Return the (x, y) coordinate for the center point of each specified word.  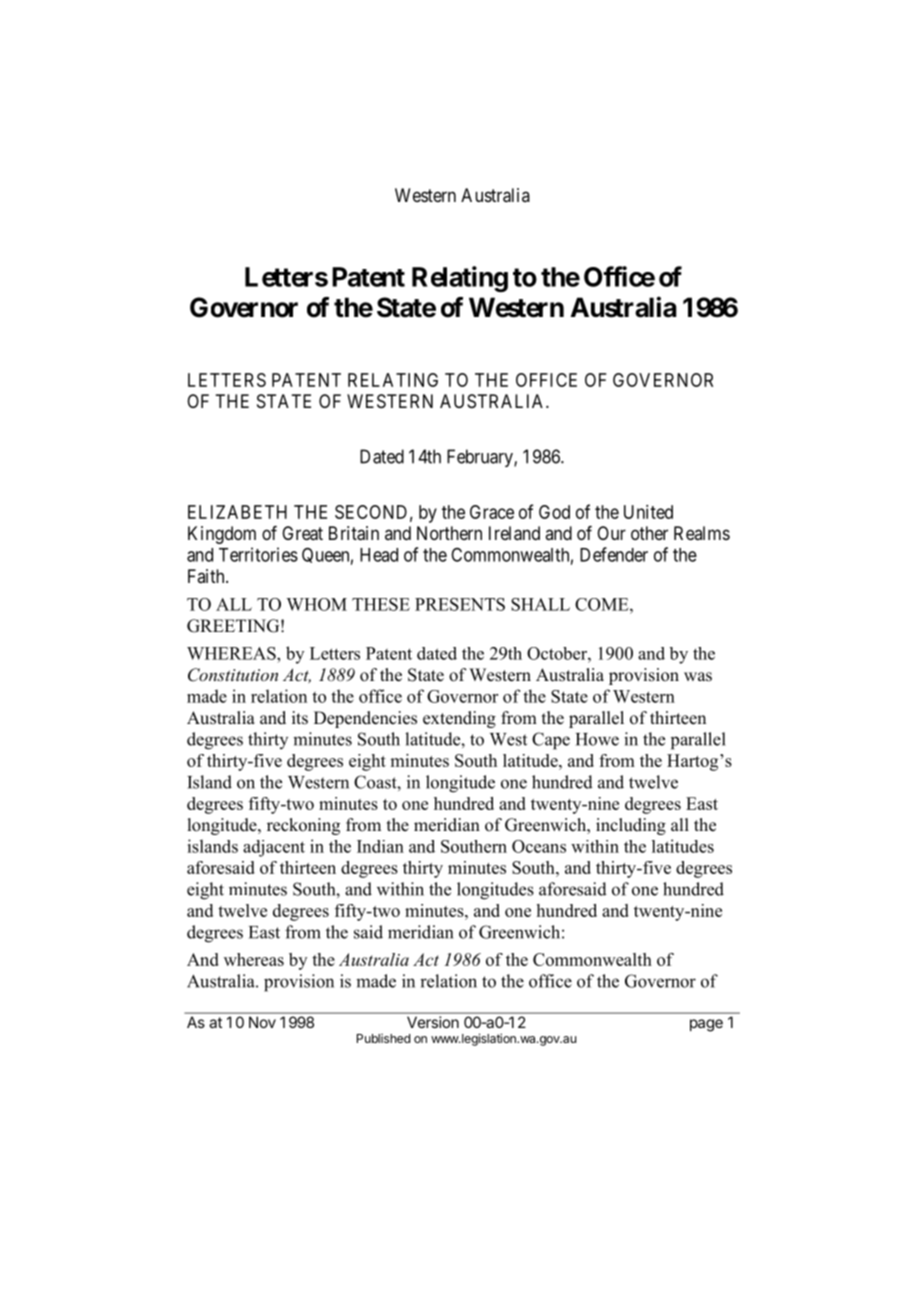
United (648, 512)
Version (433, 1022)
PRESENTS (460, 604)
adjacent (274, 848)
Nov (262, 1022)
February (481, 458)
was (698, 677)
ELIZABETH (237, 512)
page (706, 1025)
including (631, 826)
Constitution (233, 675)
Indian (380, 846)
